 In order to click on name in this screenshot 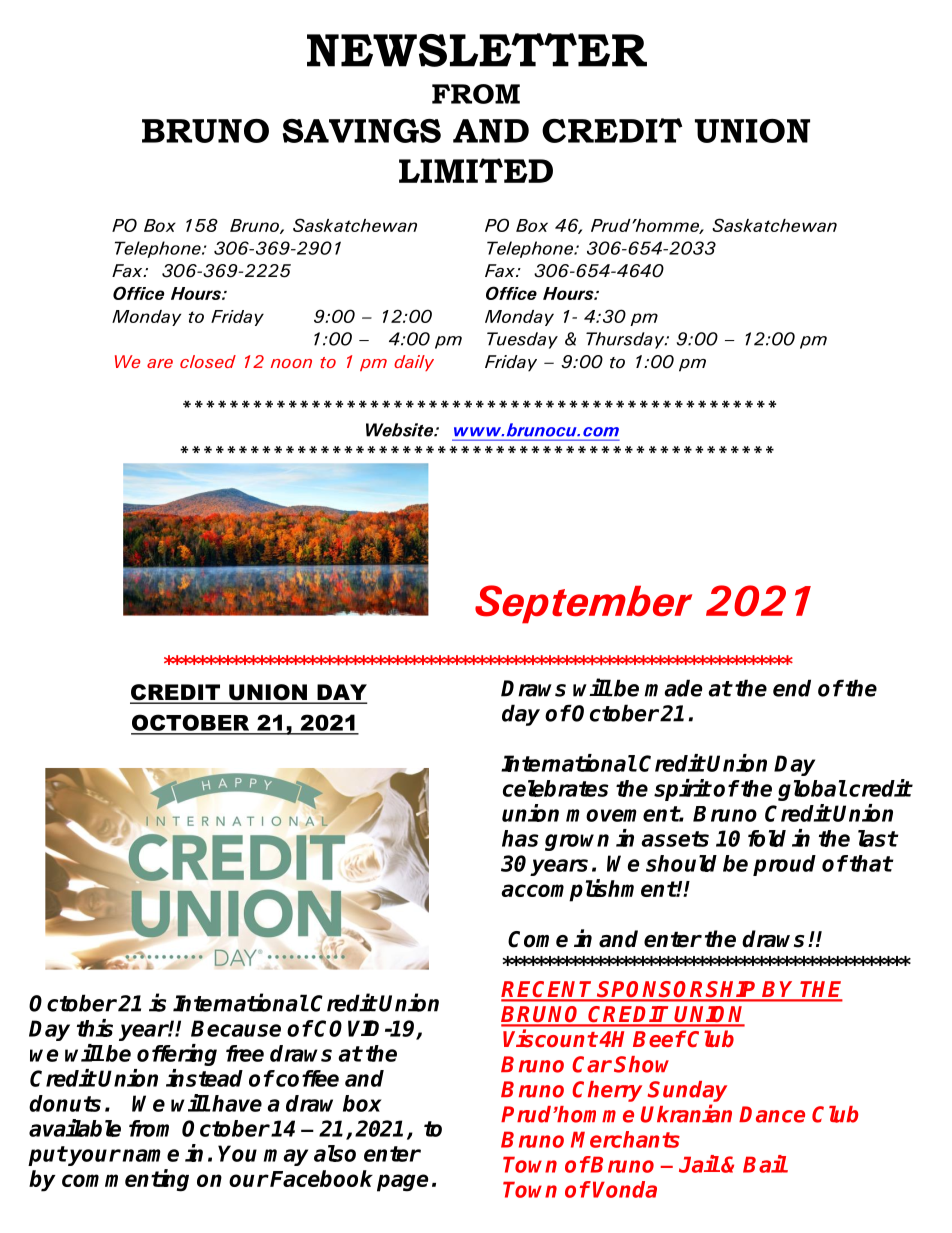, I will do `click(151, 1155)`.
